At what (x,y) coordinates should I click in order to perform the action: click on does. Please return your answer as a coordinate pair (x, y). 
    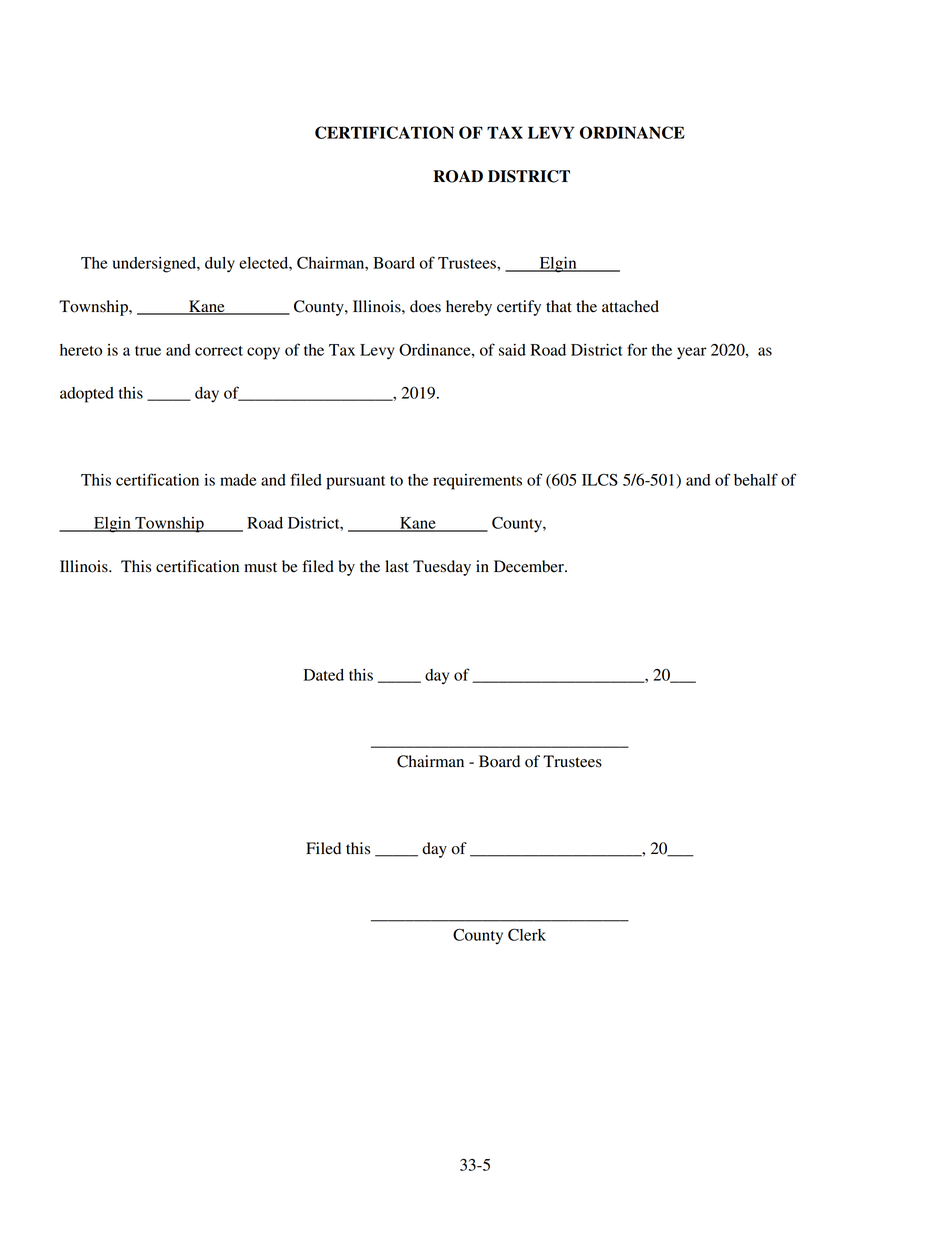
    Looking at the image, I should click on (425, 306).
